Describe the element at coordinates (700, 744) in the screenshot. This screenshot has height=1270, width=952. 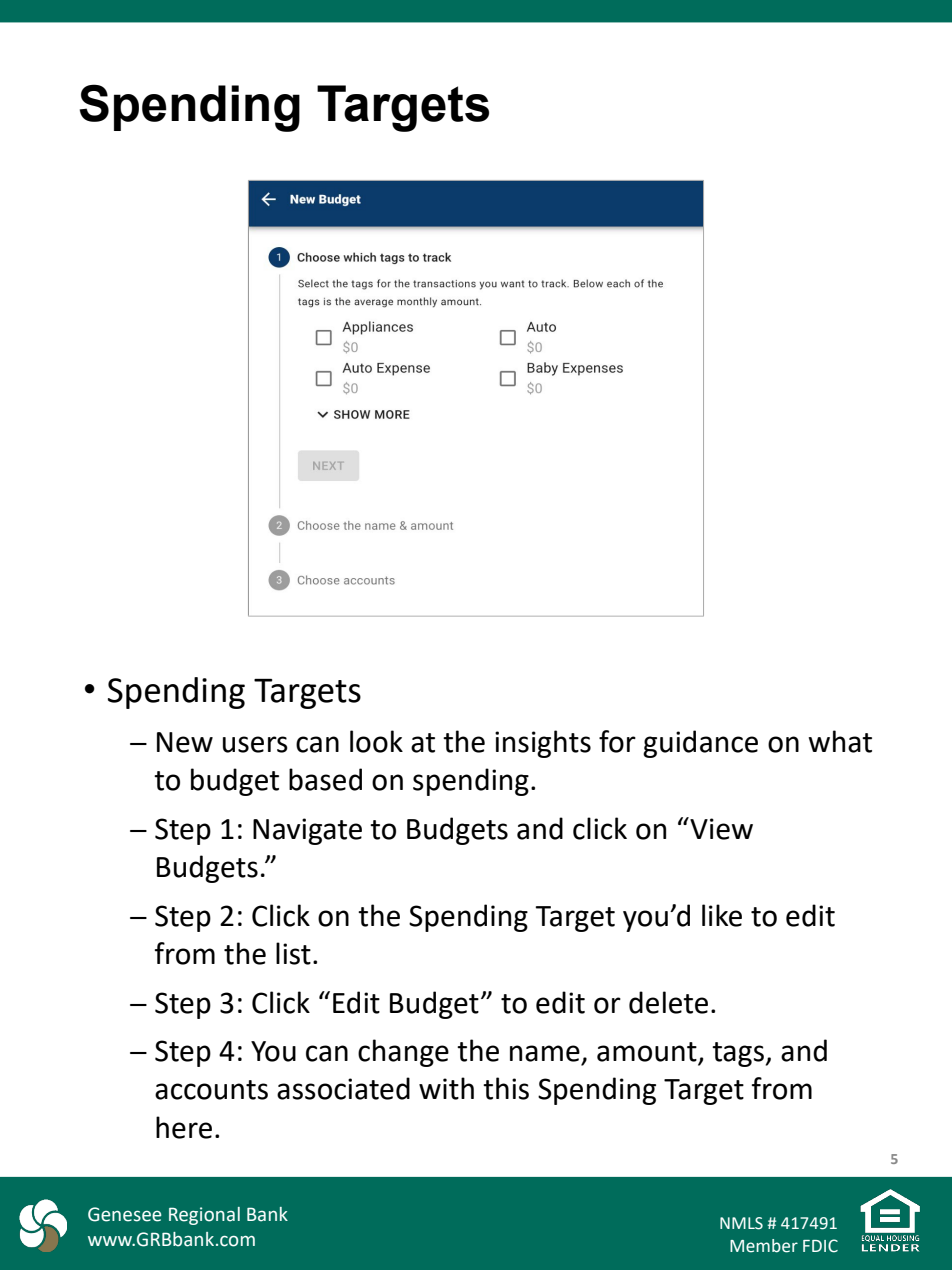
I see `guidance` at that location.
